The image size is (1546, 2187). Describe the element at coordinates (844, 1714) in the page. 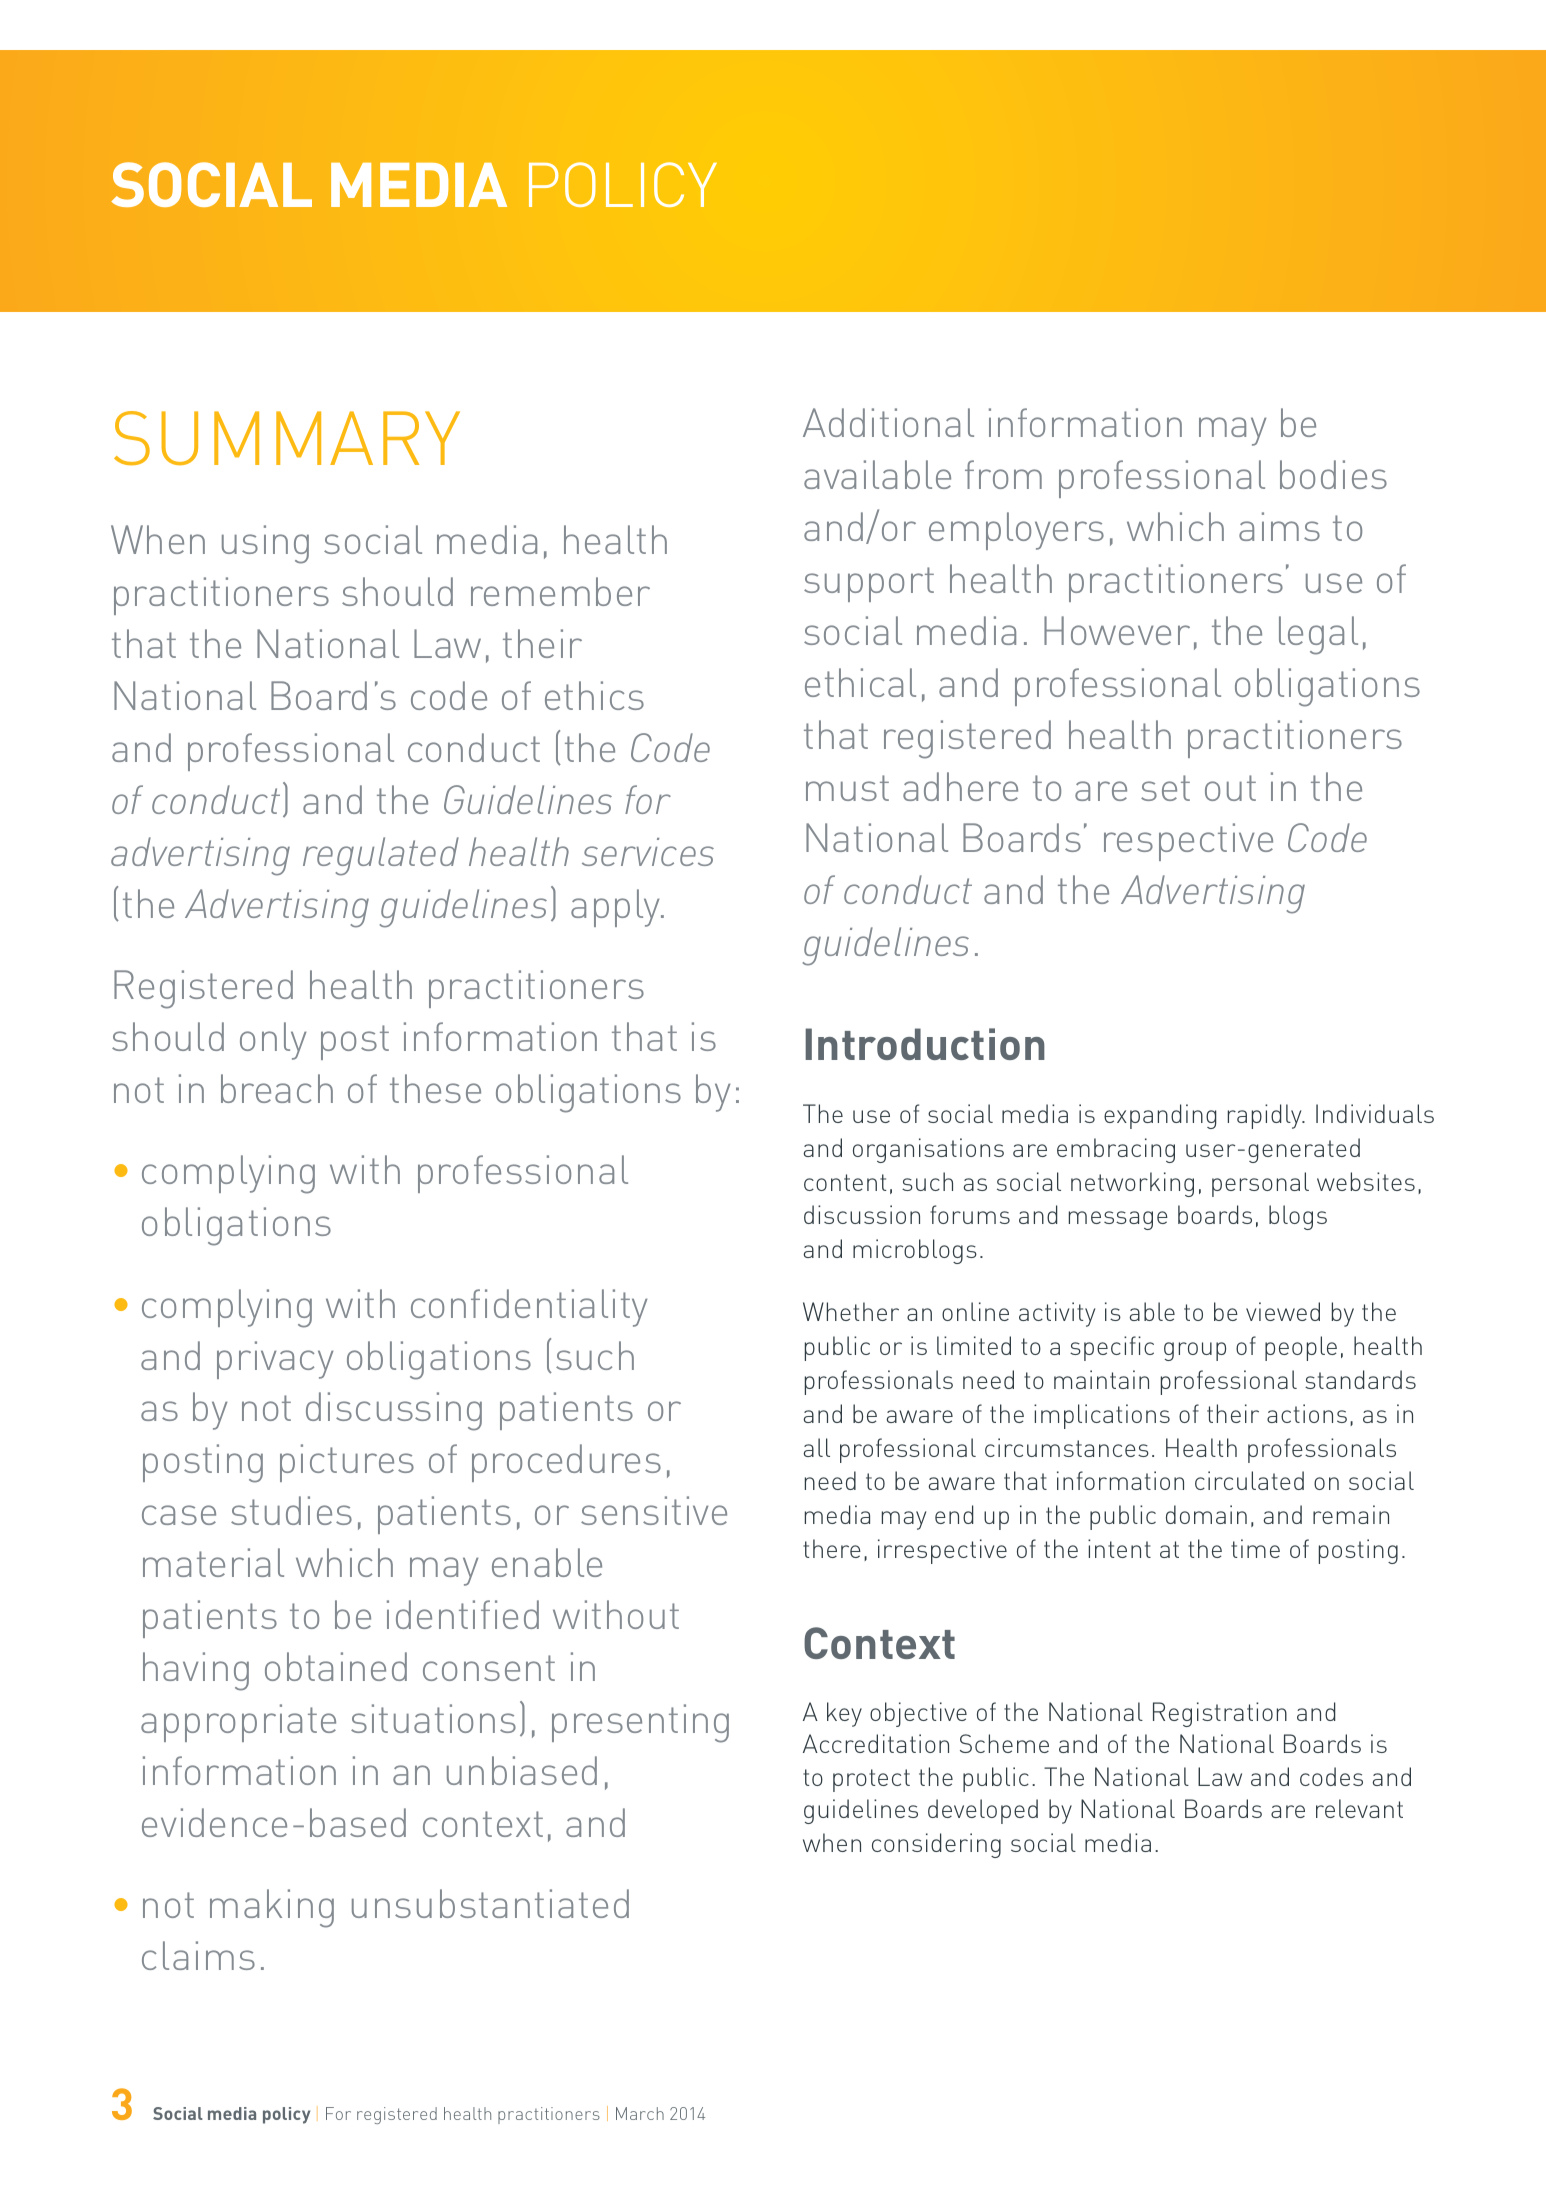

I see `key` at that location.
